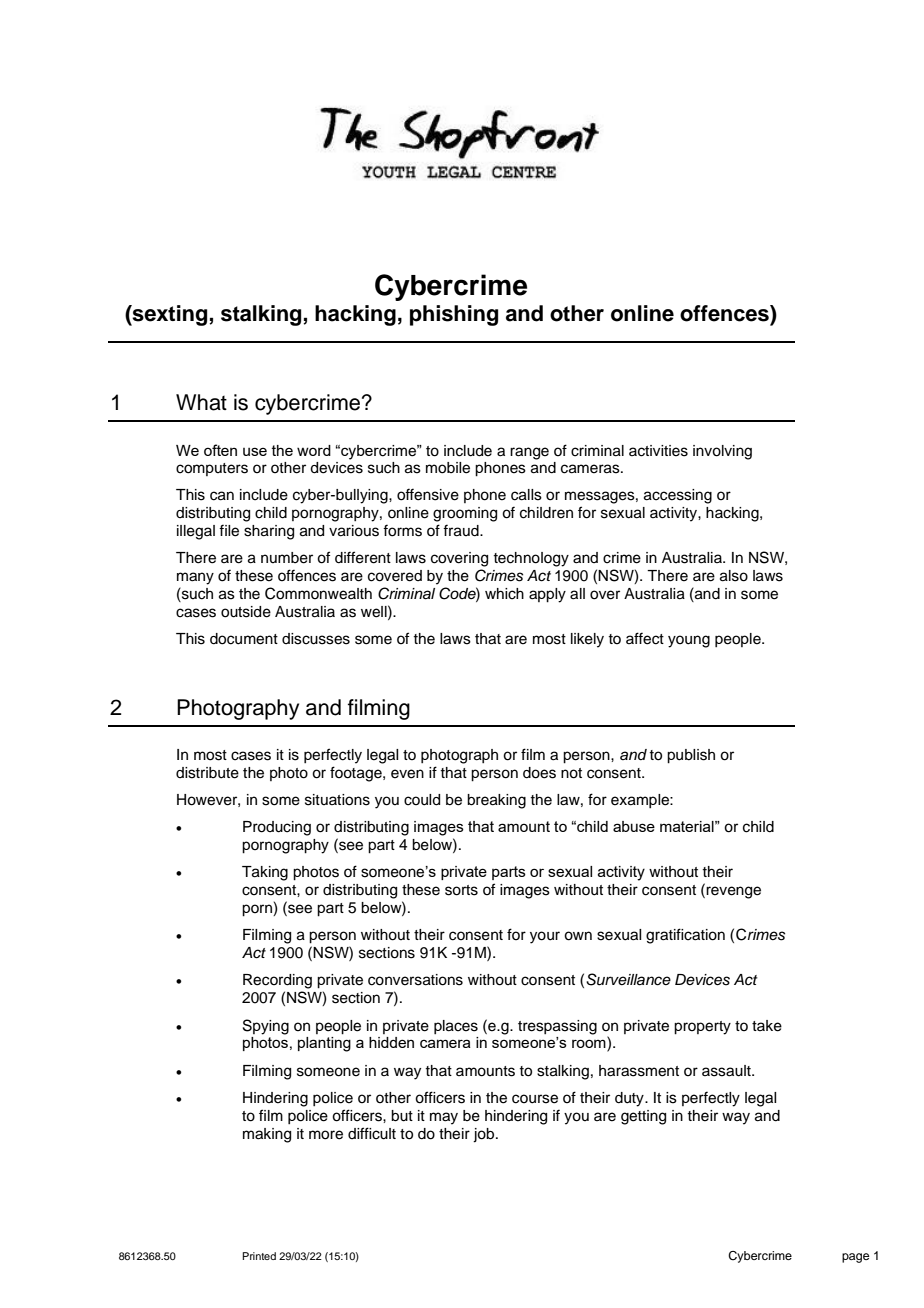 The image size is (924, 1308). I want to click on job, so click(485, 1135).
